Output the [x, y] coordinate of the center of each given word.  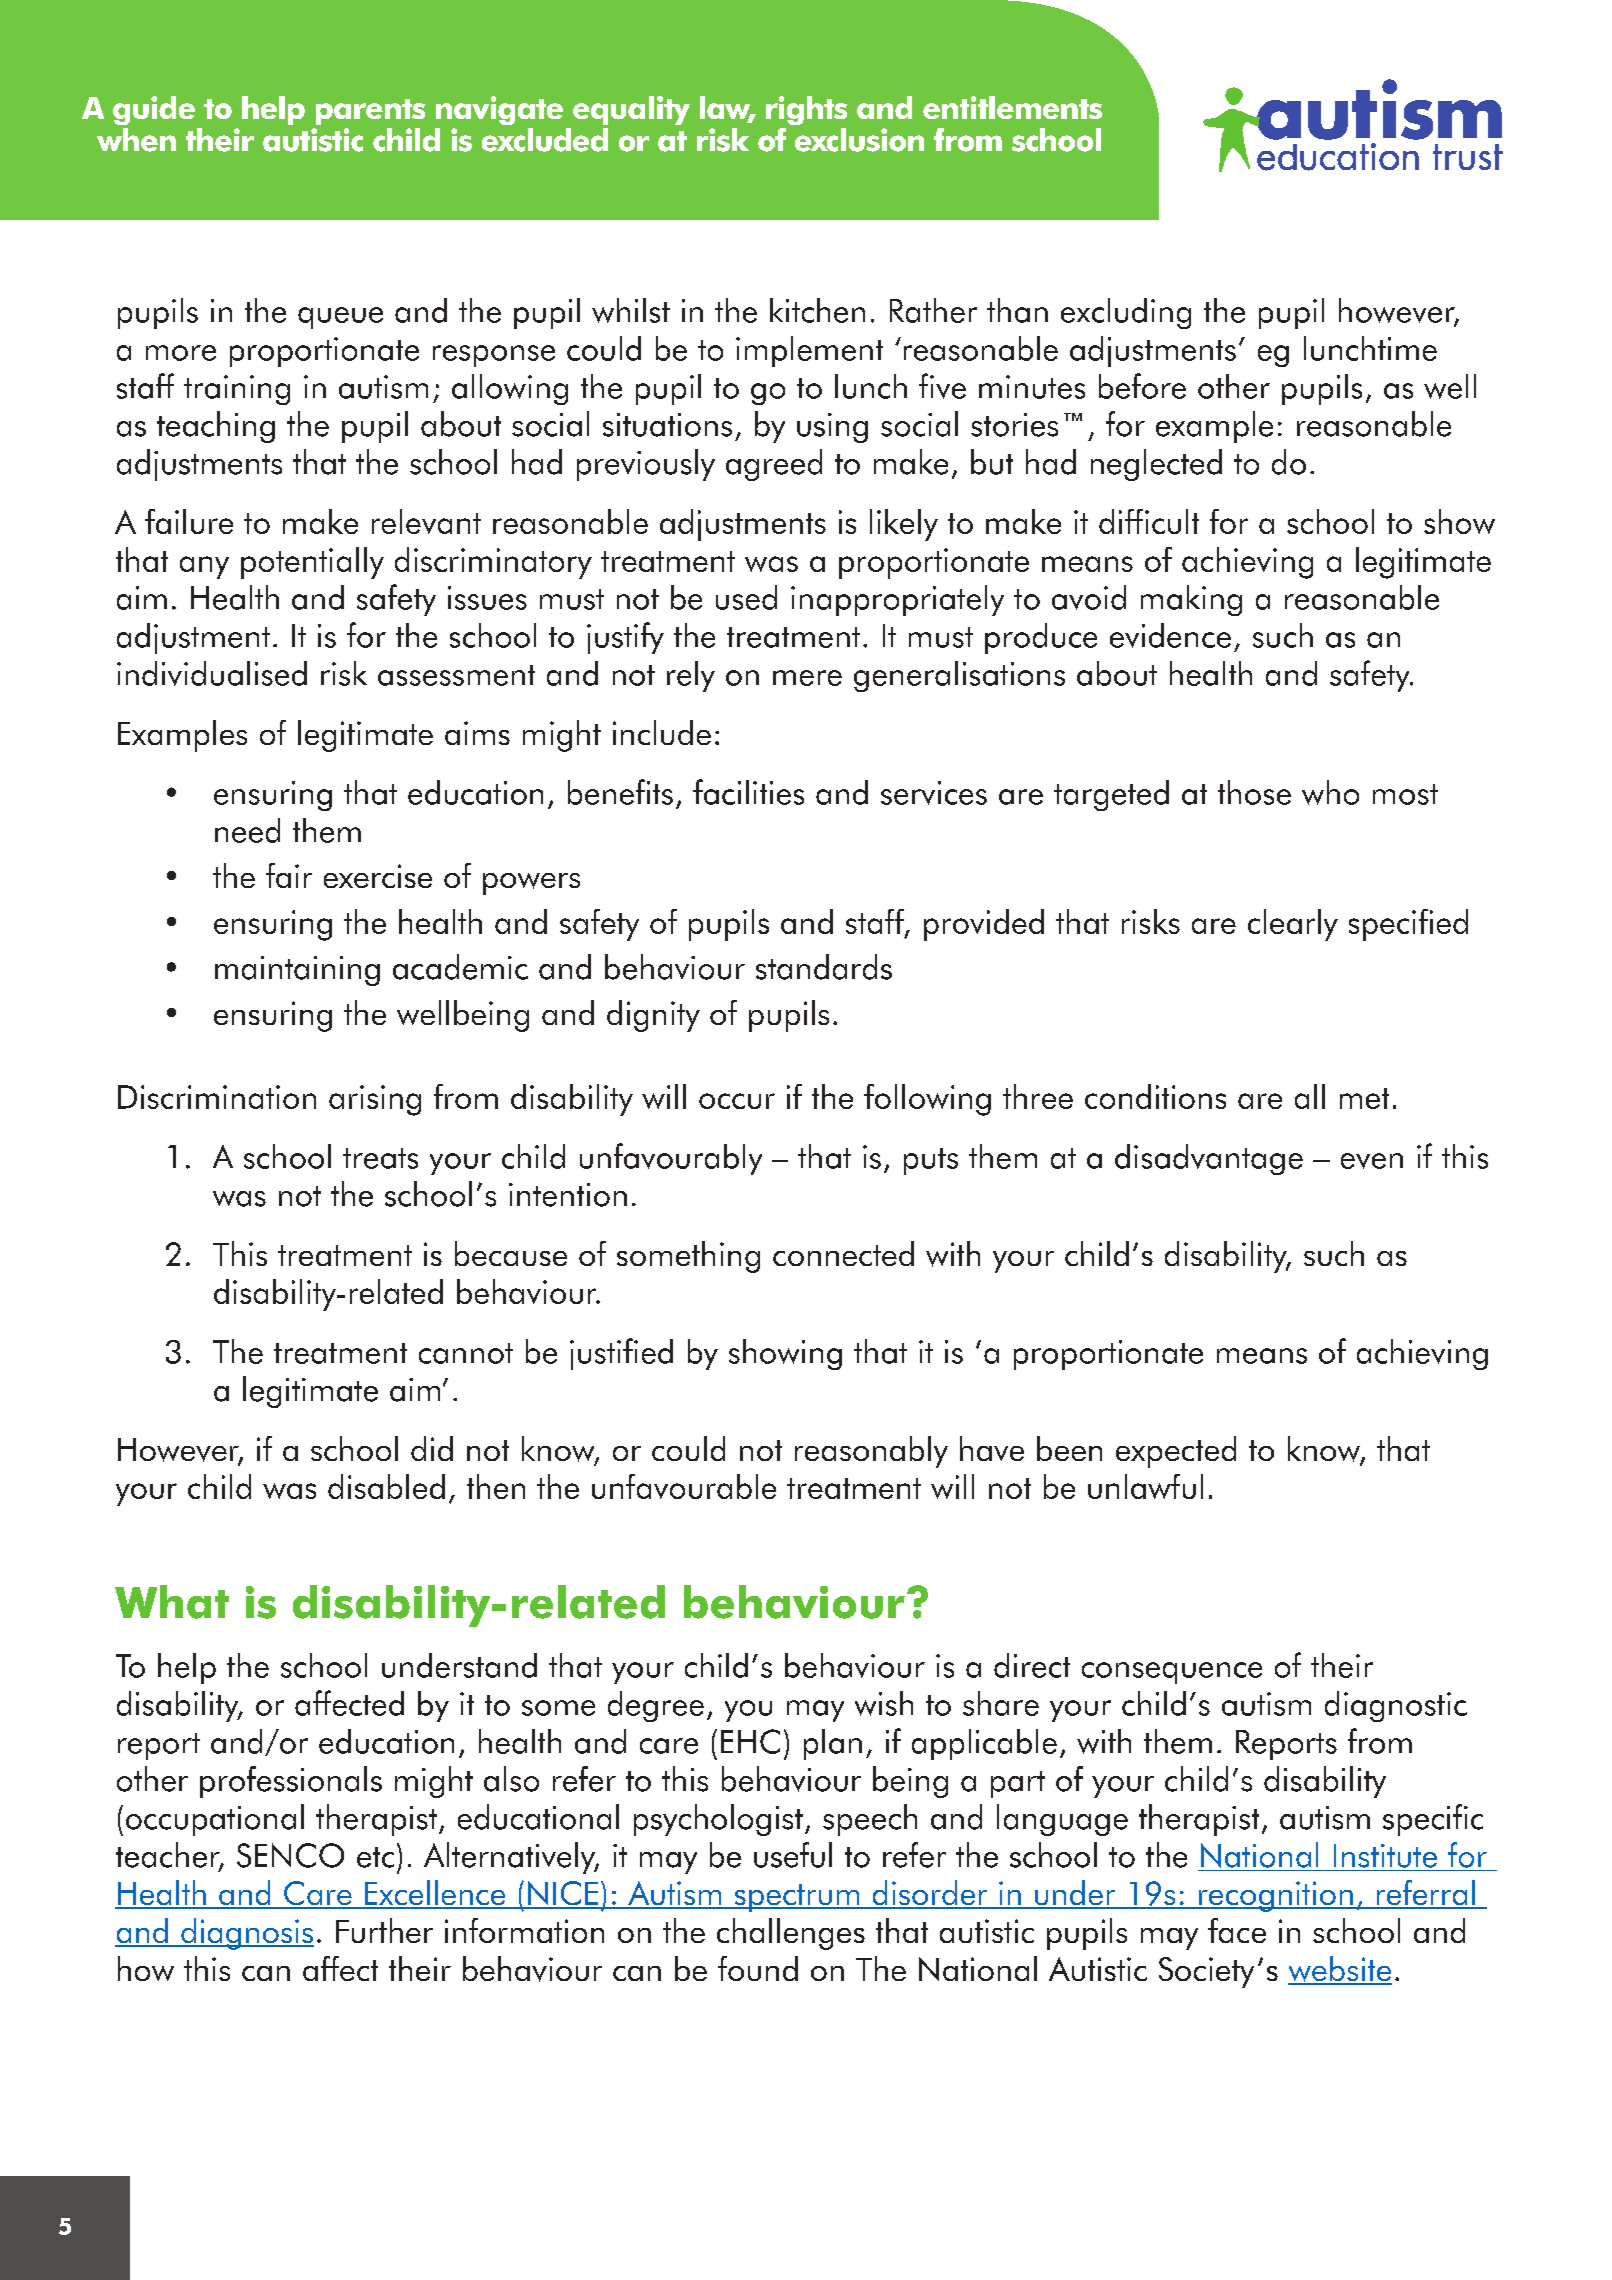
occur [737, 1101]
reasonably [871, 1452]
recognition [1276, 1896]
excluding [1126, 313]
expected [1176, 1452]
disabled [386, 1486]
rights [806, 110]
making [1191, 600]
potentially [312, 563]
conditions [1155, 1096]
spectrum [797, 1898]
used [746, 597]
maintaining [297, 971]
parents [370, 112]
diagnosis [246, 1934]
